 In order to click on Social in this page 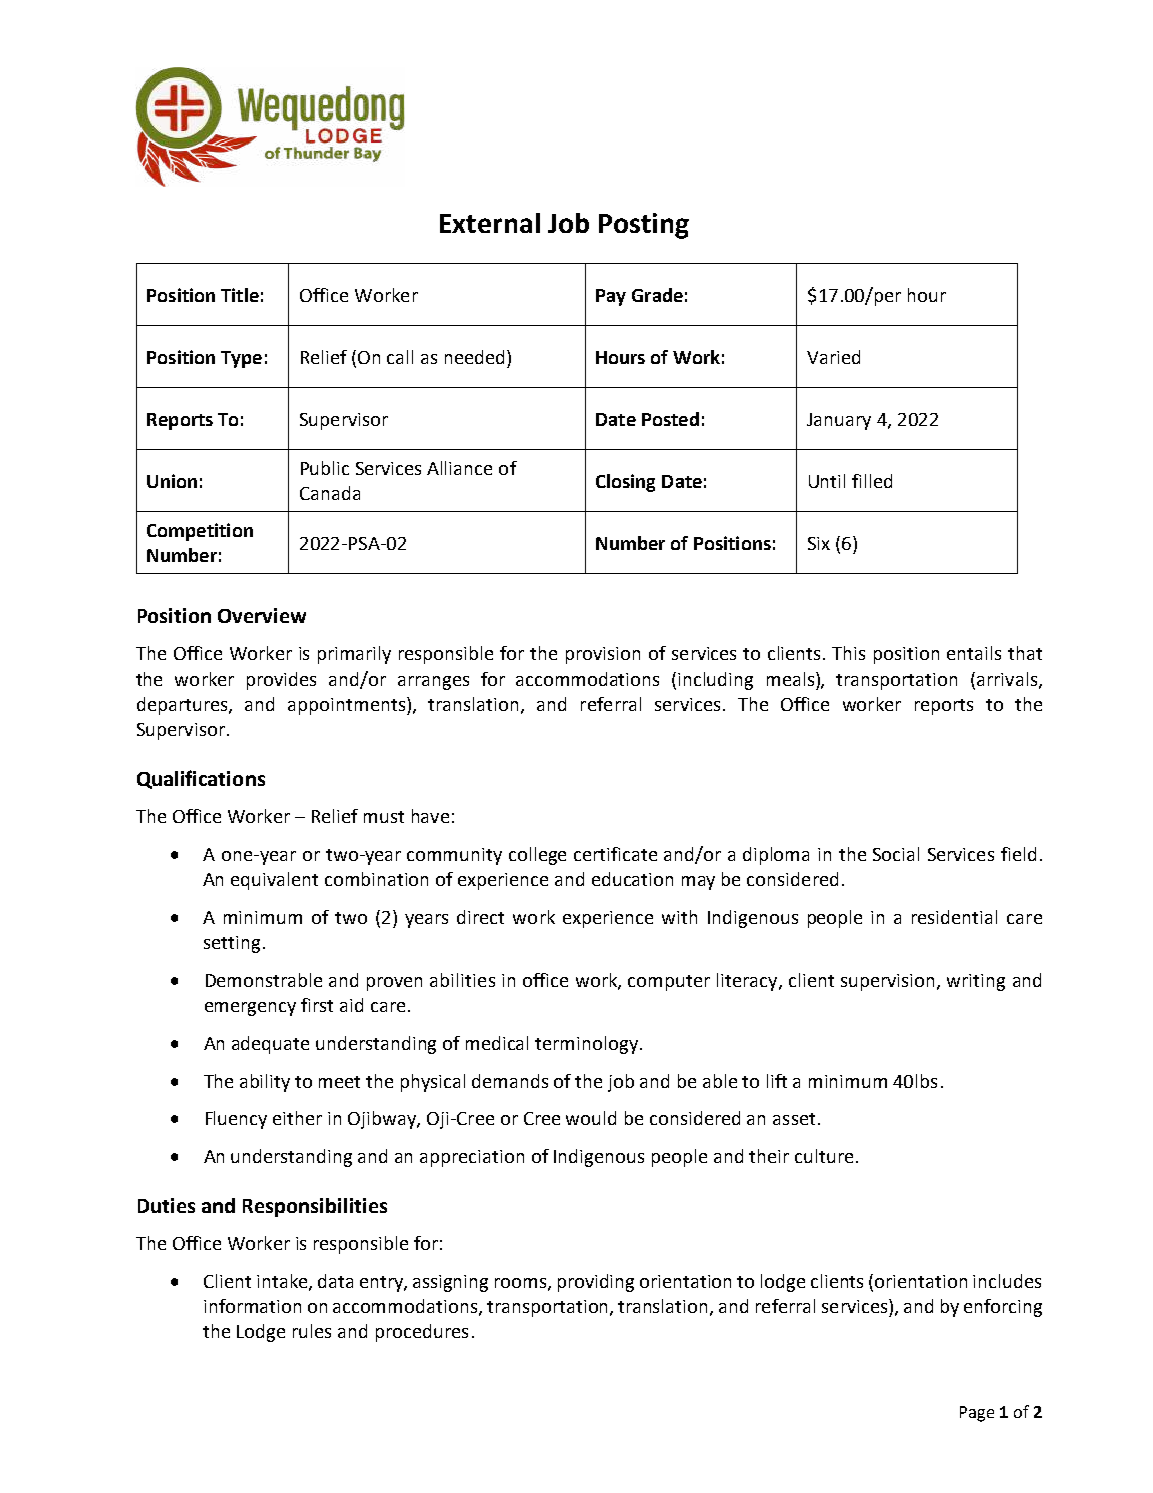, I will do `click(896, 854)`.
